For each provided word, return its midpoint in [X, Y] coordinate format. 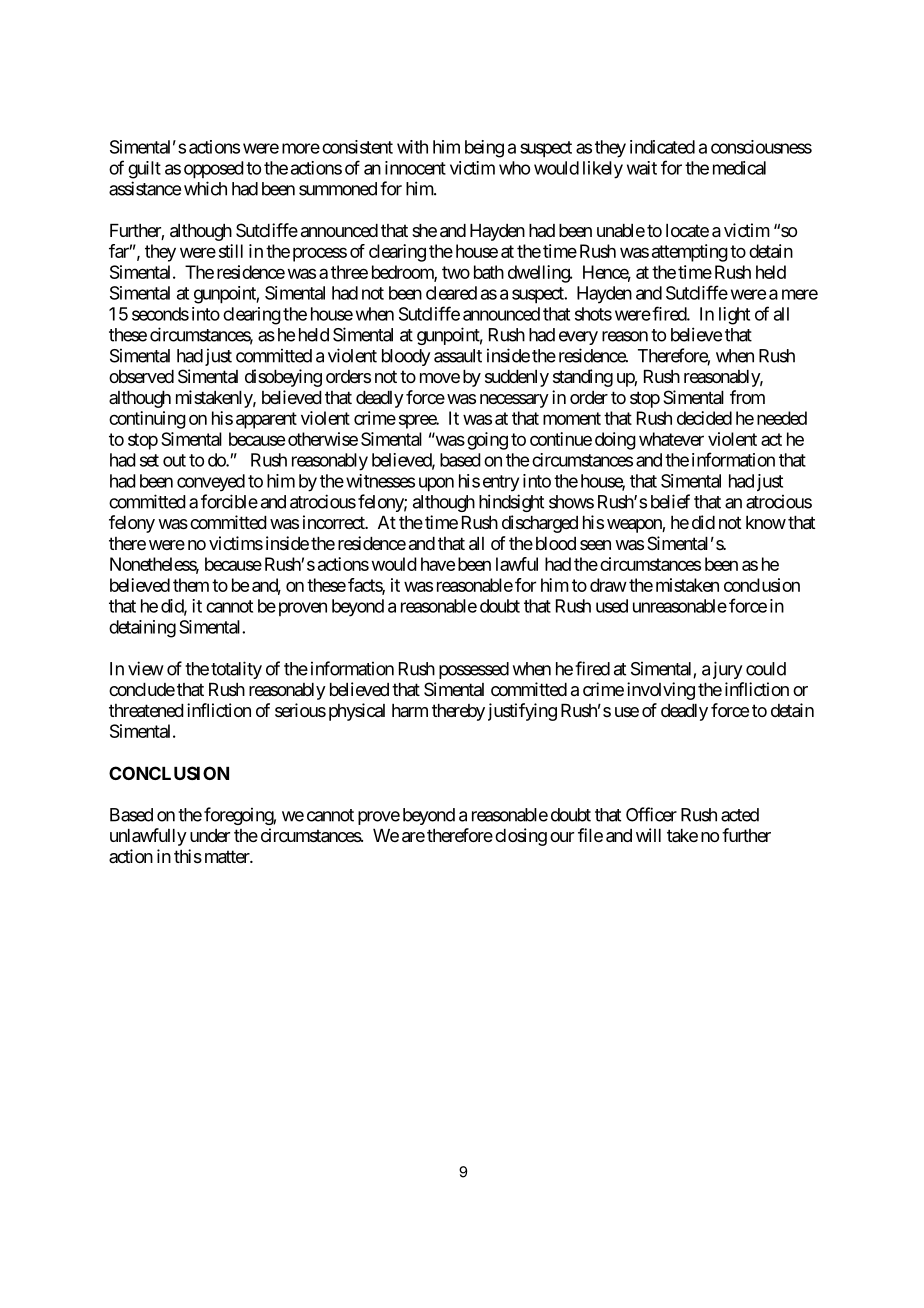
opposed [214, 170]
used [612, 606]
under [210, 835]
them [191, 585]
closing [521, 837]
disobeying [283, 378]
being [484, 149]
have [438, 564]
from [747, 397]
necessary [514, 401]
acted [740, 815]
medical [739, 168]
